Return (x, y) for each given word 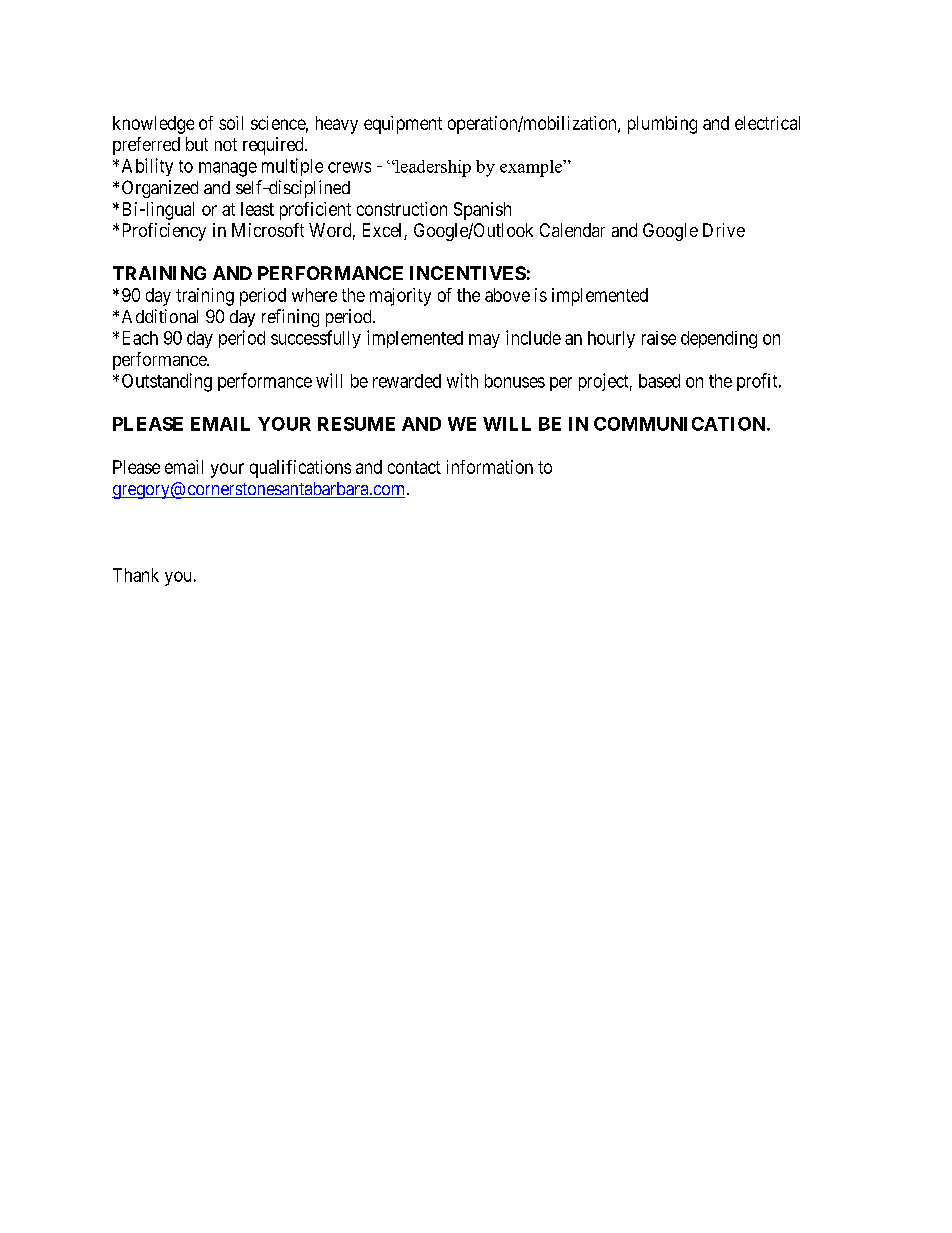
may (484, 341)
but (197, 144)
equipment (403, 125)
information (490, 467)
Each (140, 338)
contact (414, 467)
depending (719, 340)
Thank (136, 575)
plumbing (662, 125)
